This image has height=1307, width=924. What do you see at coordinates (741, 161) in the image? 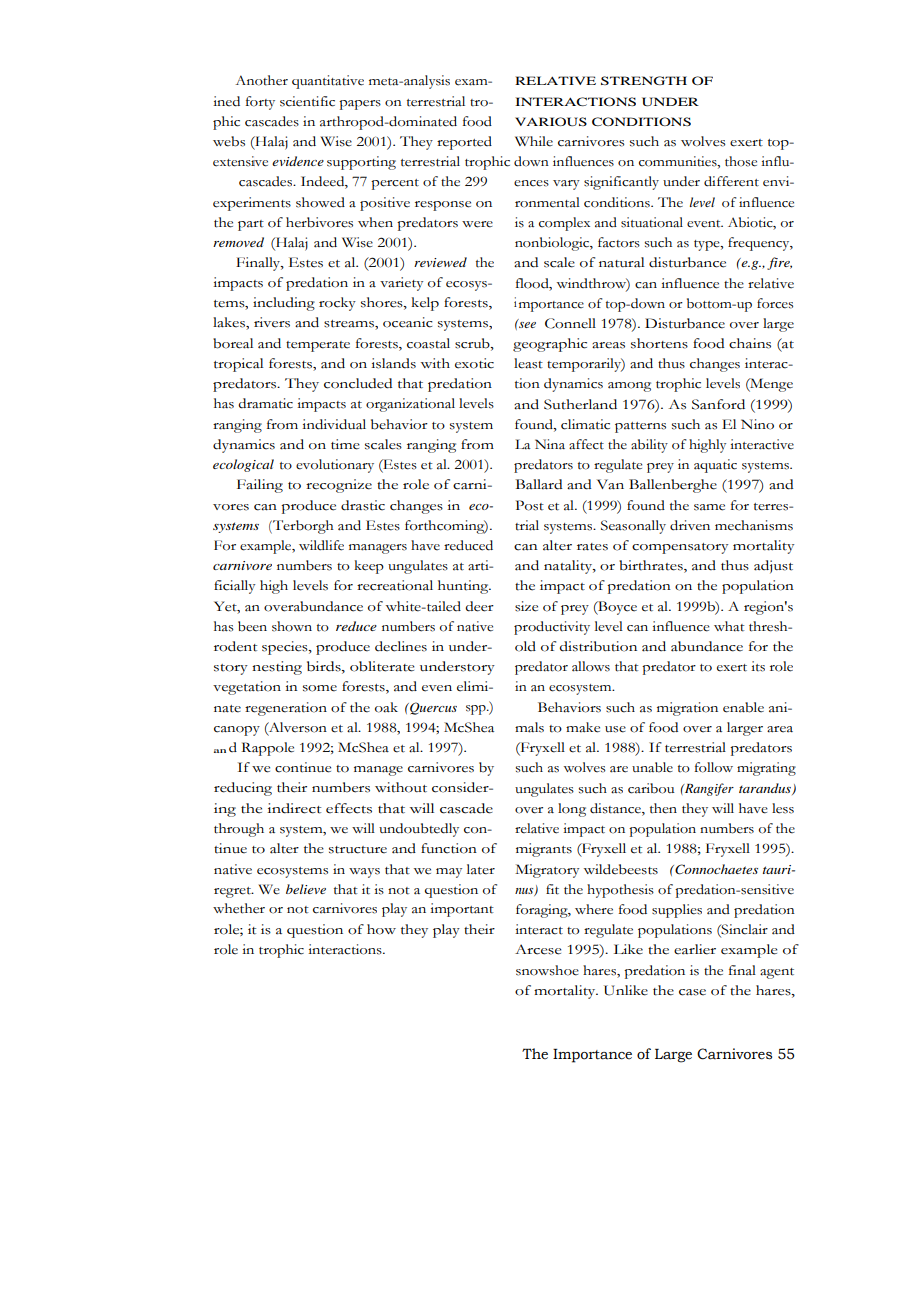
I see `those` at bounding box center [741, 161].
